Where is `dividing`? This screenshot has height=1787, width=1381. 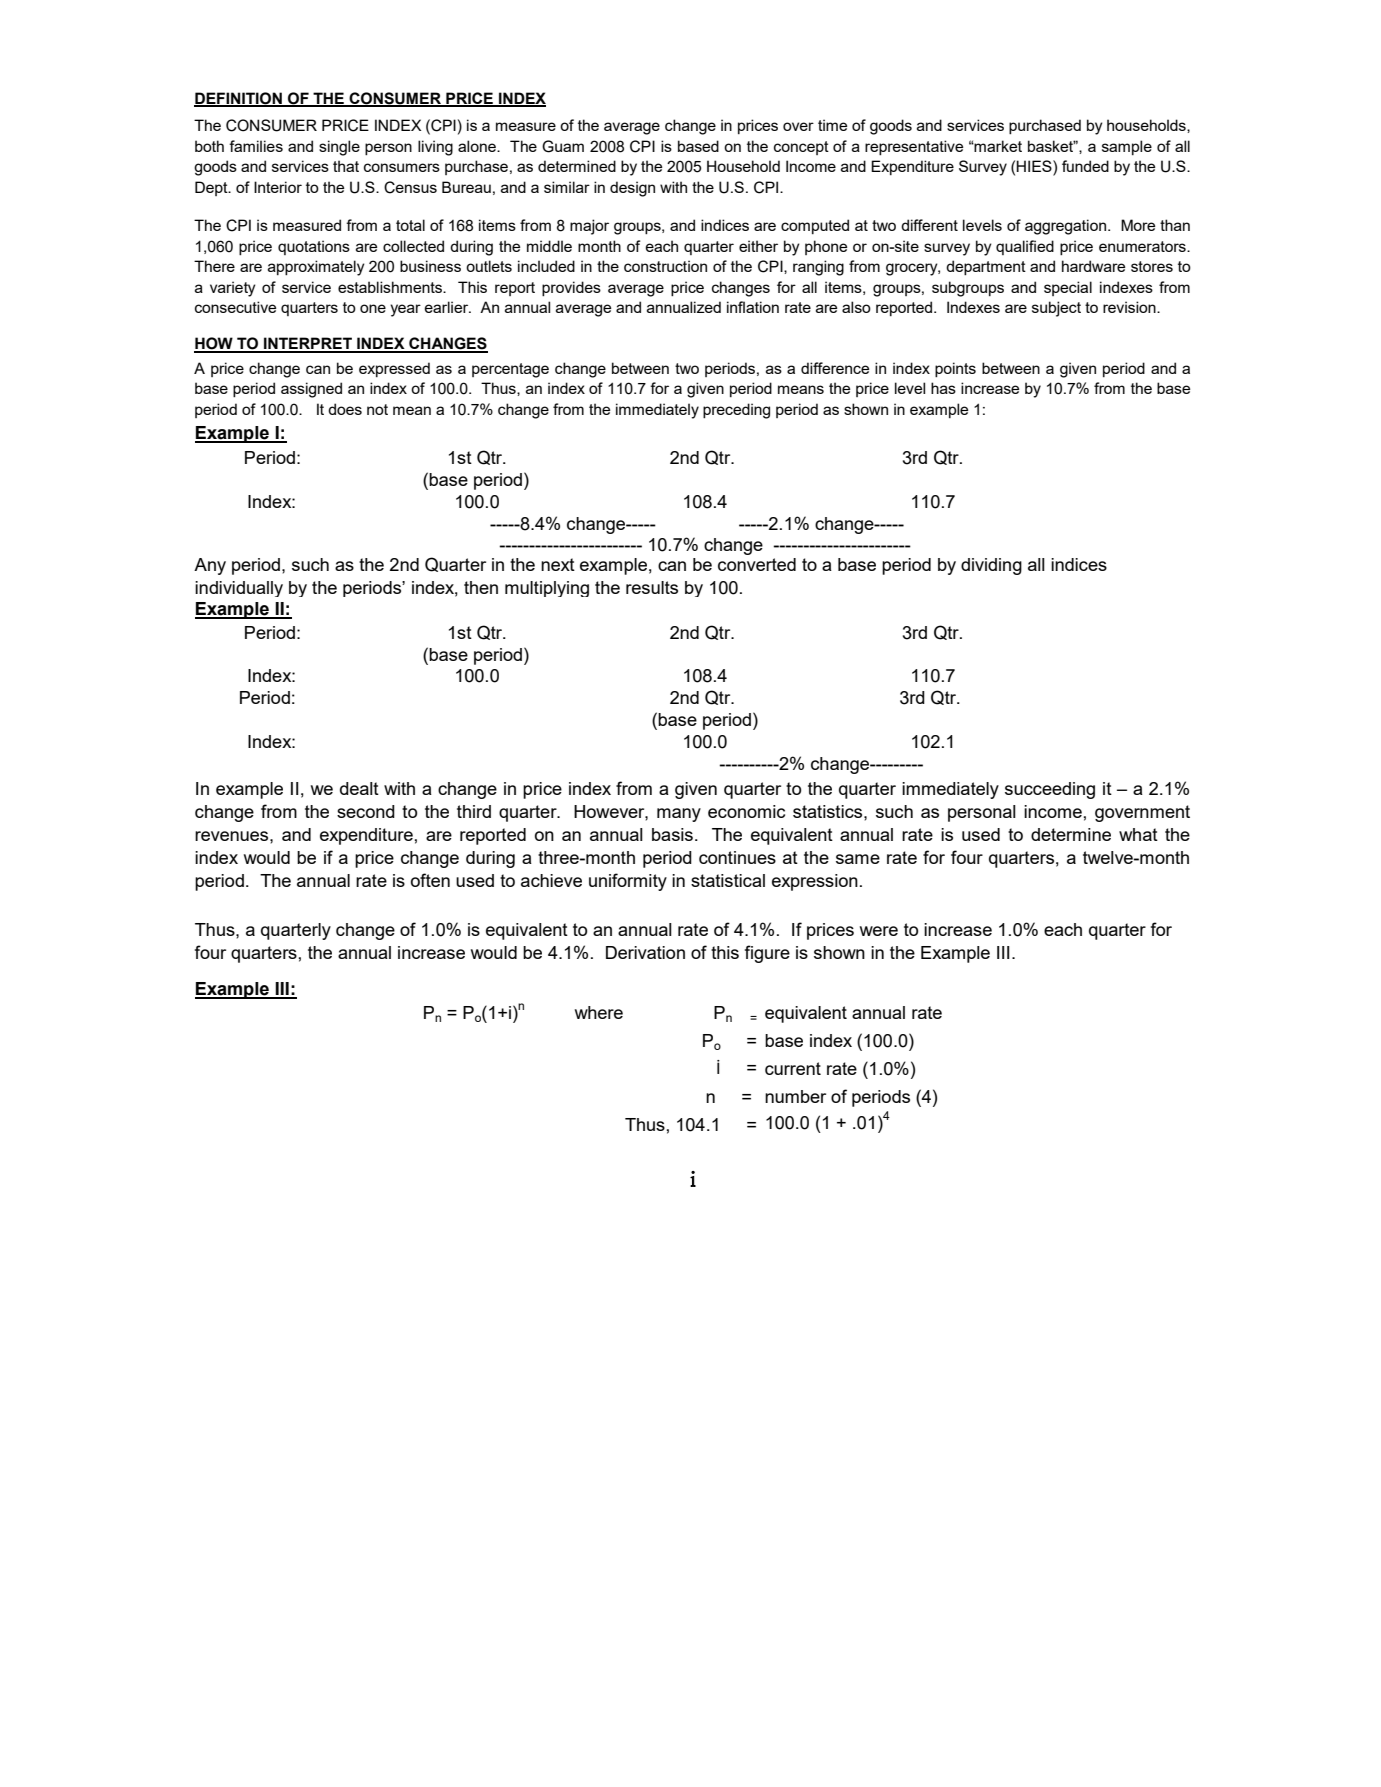 dividing is located at coordinates (991, 566).
